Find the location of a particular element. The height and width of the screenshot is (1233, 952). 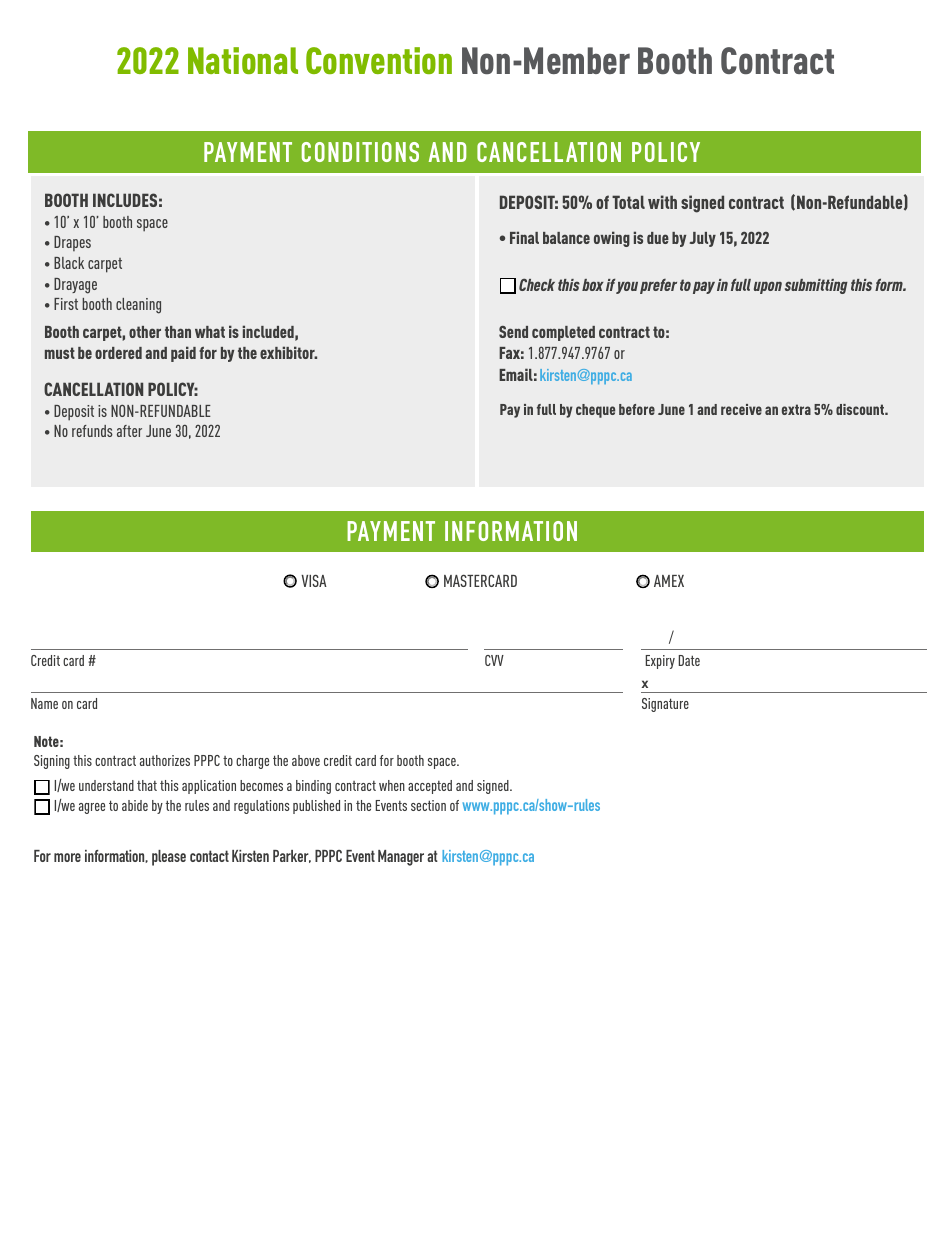

Signature is located at coordinates (665, 705).
